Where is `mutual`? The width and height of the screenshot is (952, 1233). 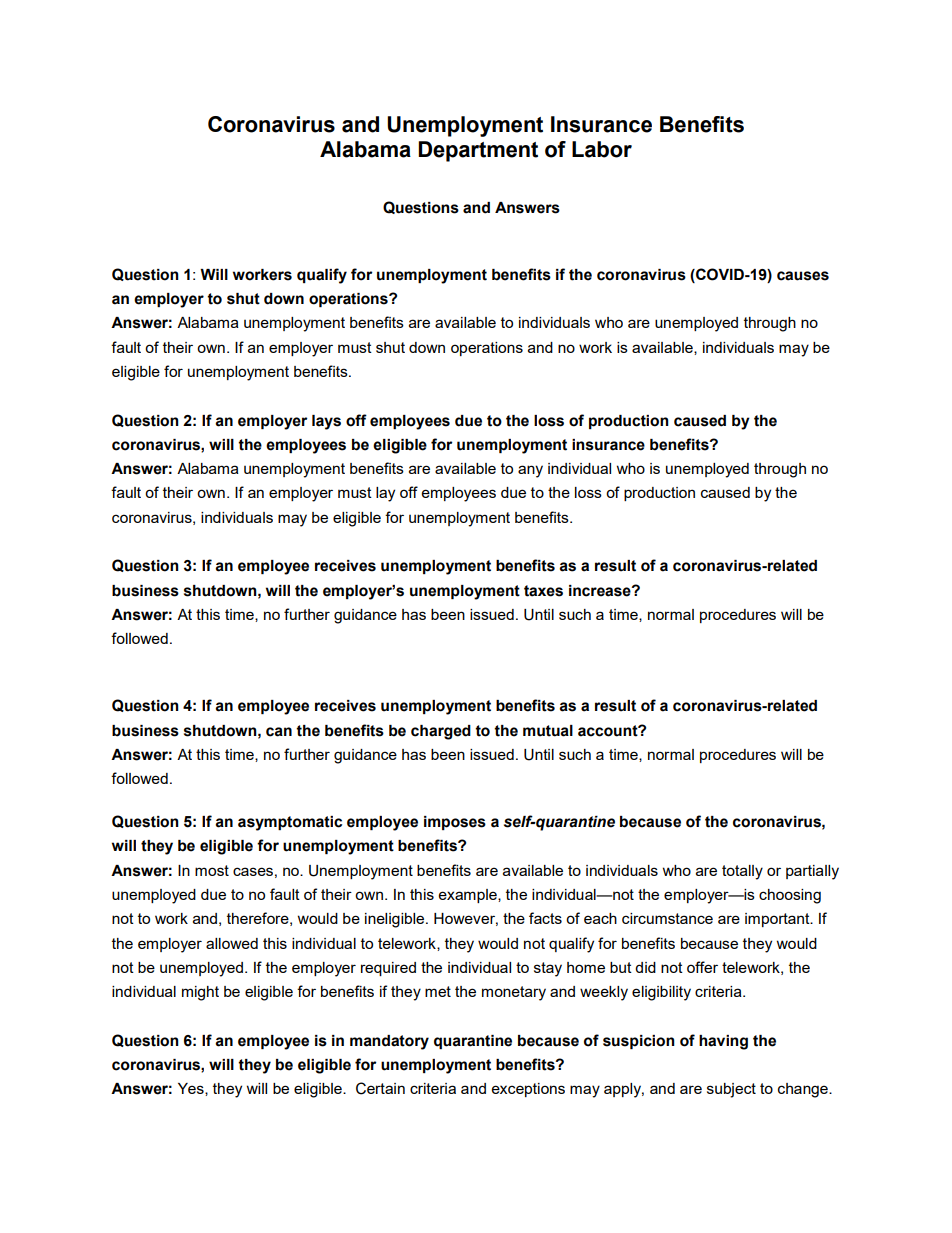
mutual is located at coordinates (548, 731).
